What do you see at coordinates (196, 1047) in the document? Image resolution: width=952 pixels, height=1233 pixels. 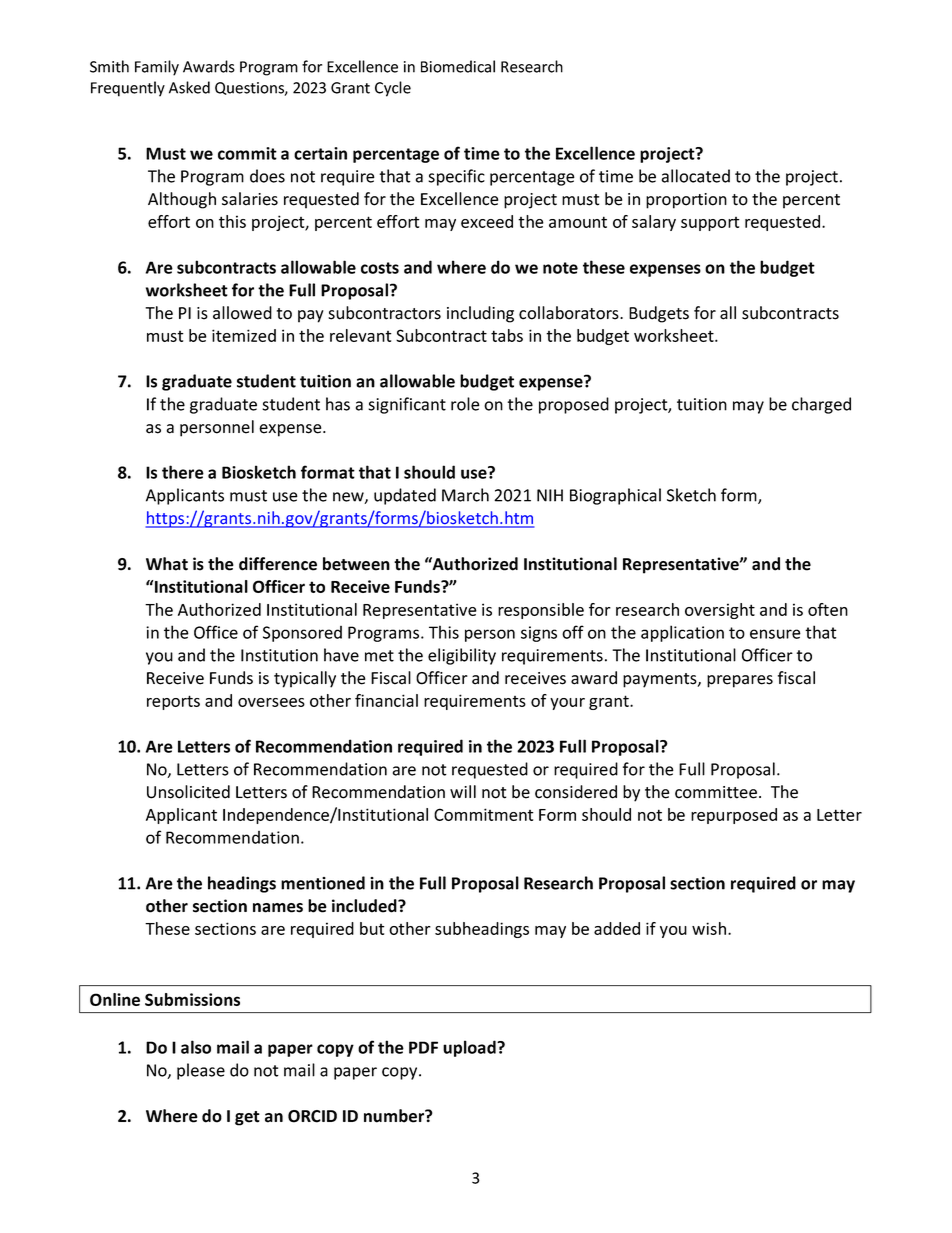 I see `also` at bounding box center [196, 1047].
